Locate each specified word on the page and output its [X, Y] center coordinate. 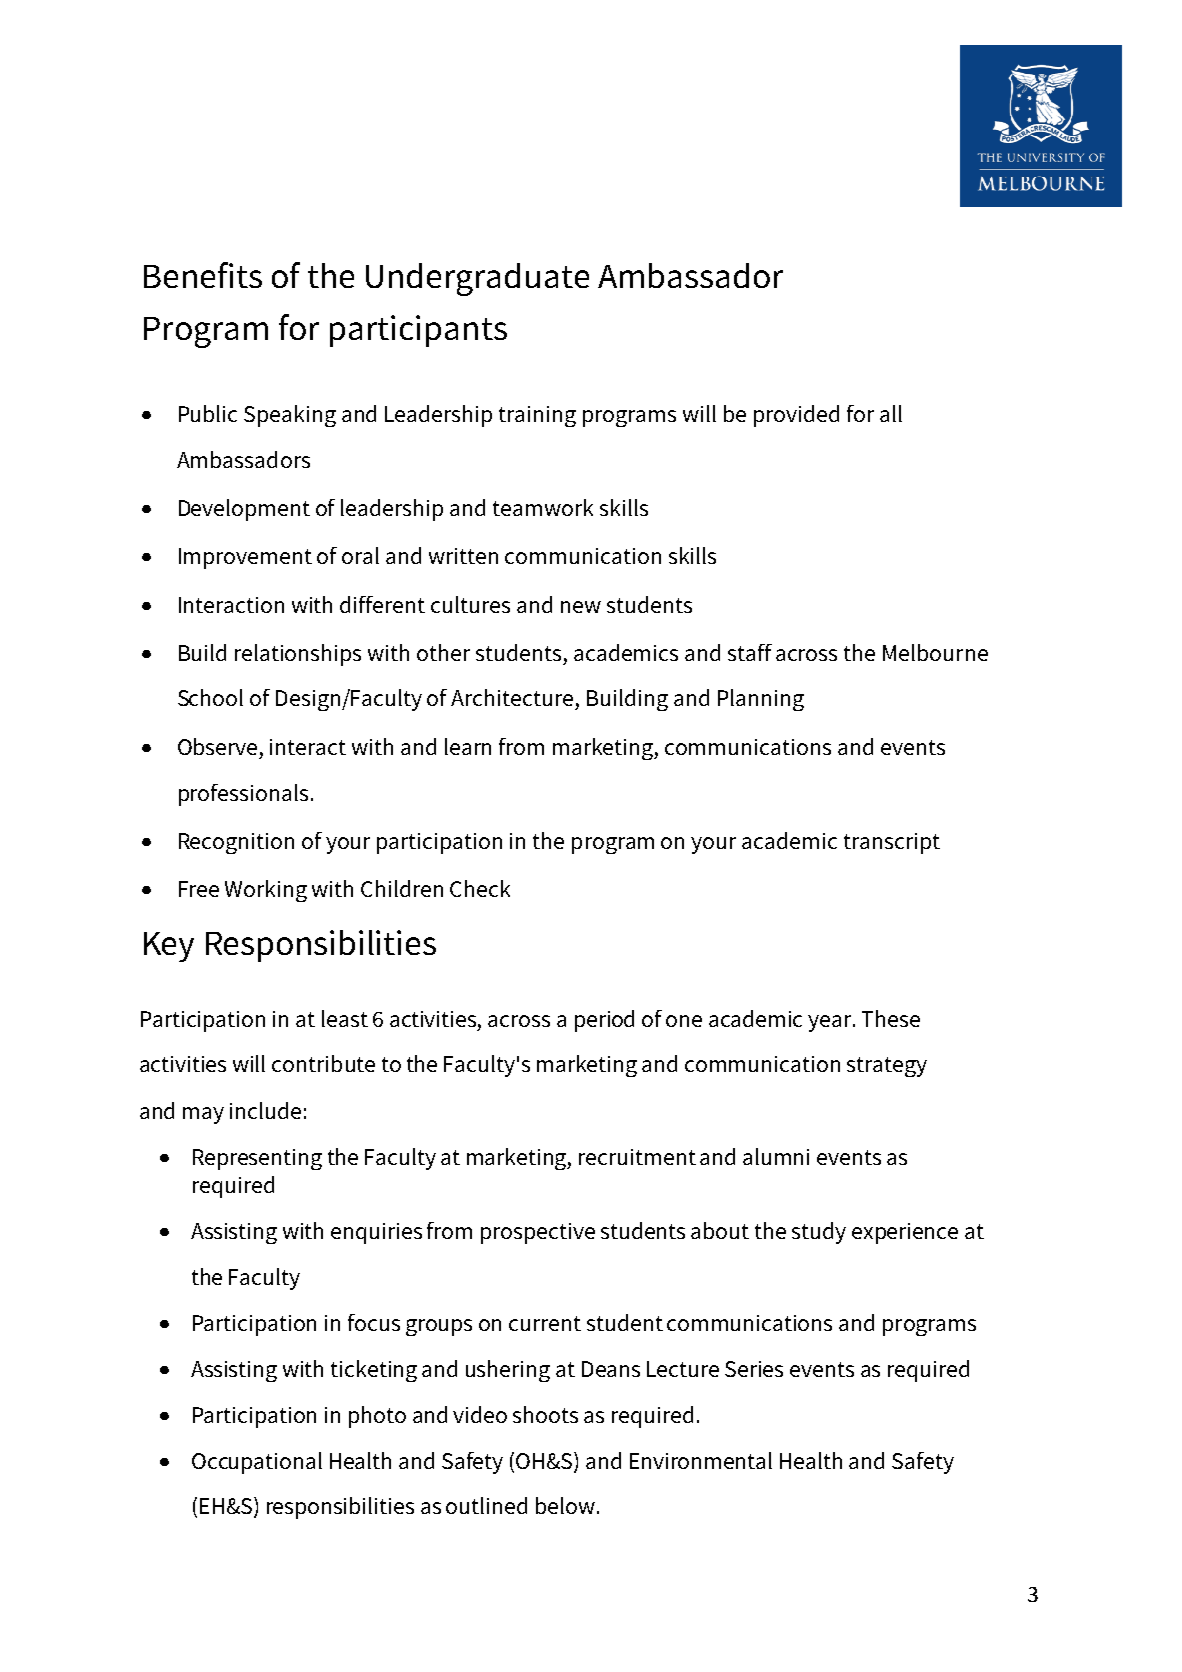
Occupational [257, 1463]
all [891, 413]
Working [266, 891]
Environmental [701, 1460]
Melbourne [935, 652]
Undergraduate [477, 279]
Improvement [245, 558]
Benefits [203, 275]
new [581, 607]
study [819, 1233]
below [565, 1505]
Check [480, 888]
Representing [257, 1159]
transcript [892, 843]
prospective [538, 1233]
